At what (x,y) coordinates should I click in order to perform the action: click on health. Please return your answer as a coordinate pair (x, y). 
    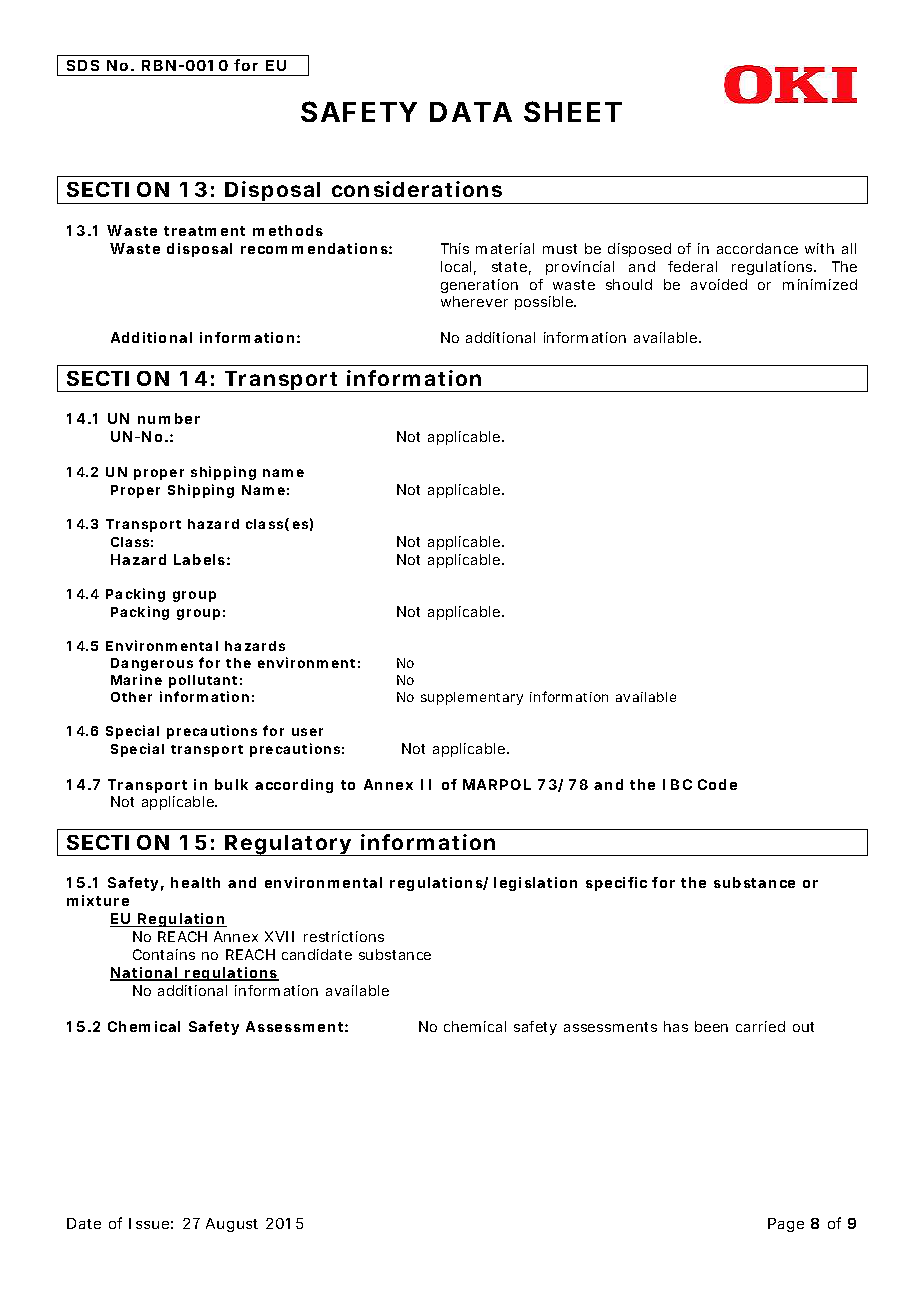
    Looking at the image, I should click on (195, 882).
